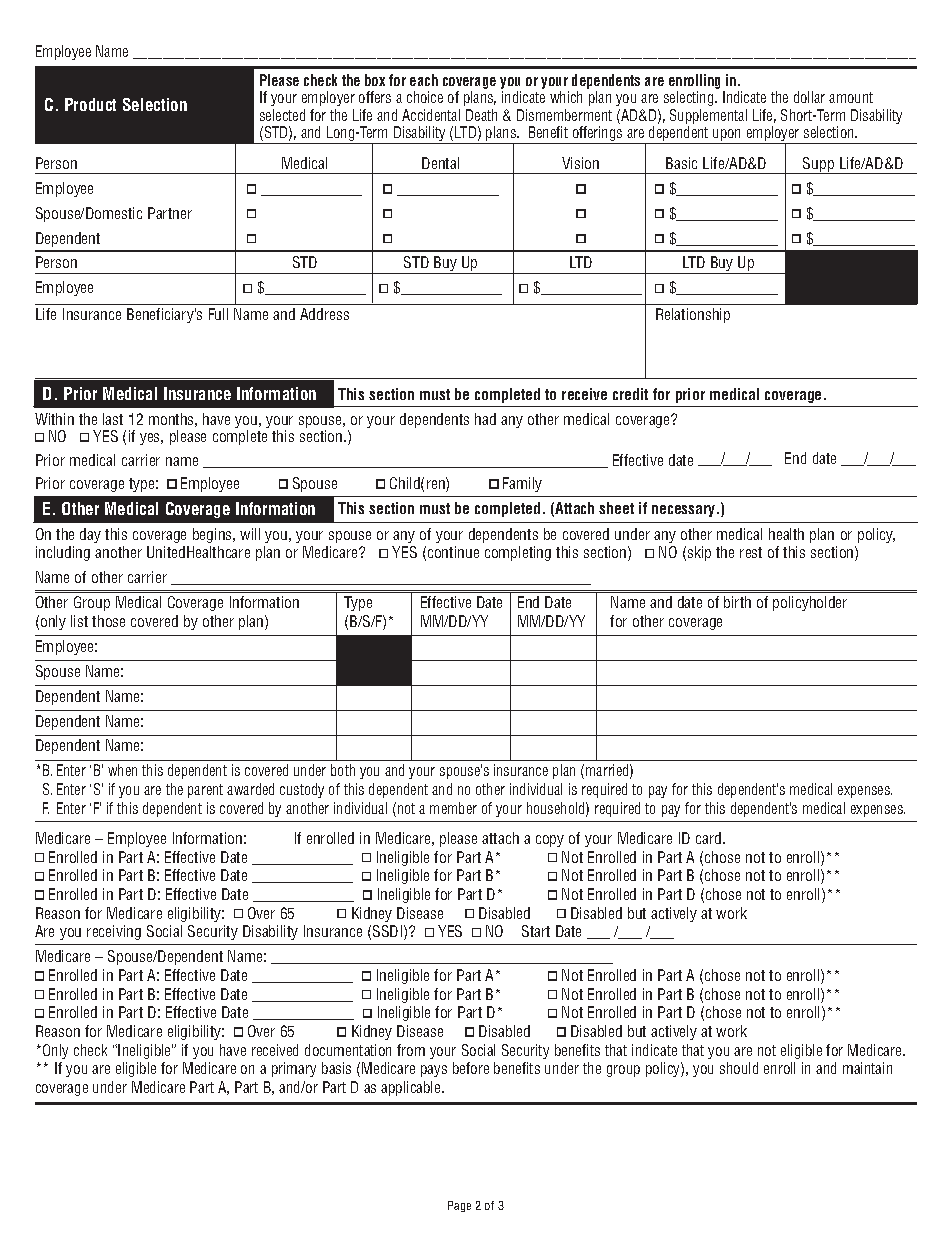  I want to click on card, so click(710, 838).
